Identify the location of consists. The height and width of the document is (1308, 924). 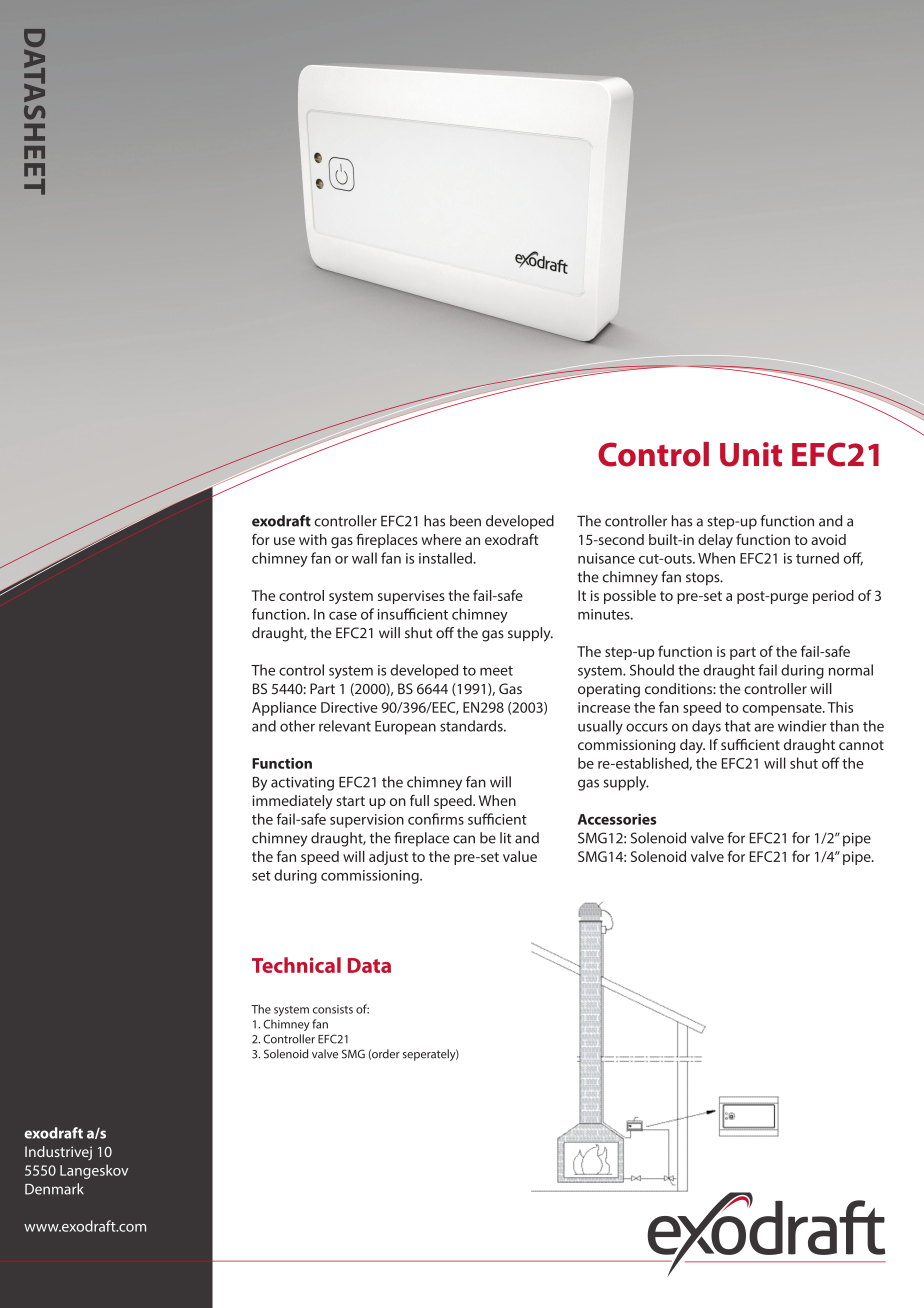
(333, 1009).
